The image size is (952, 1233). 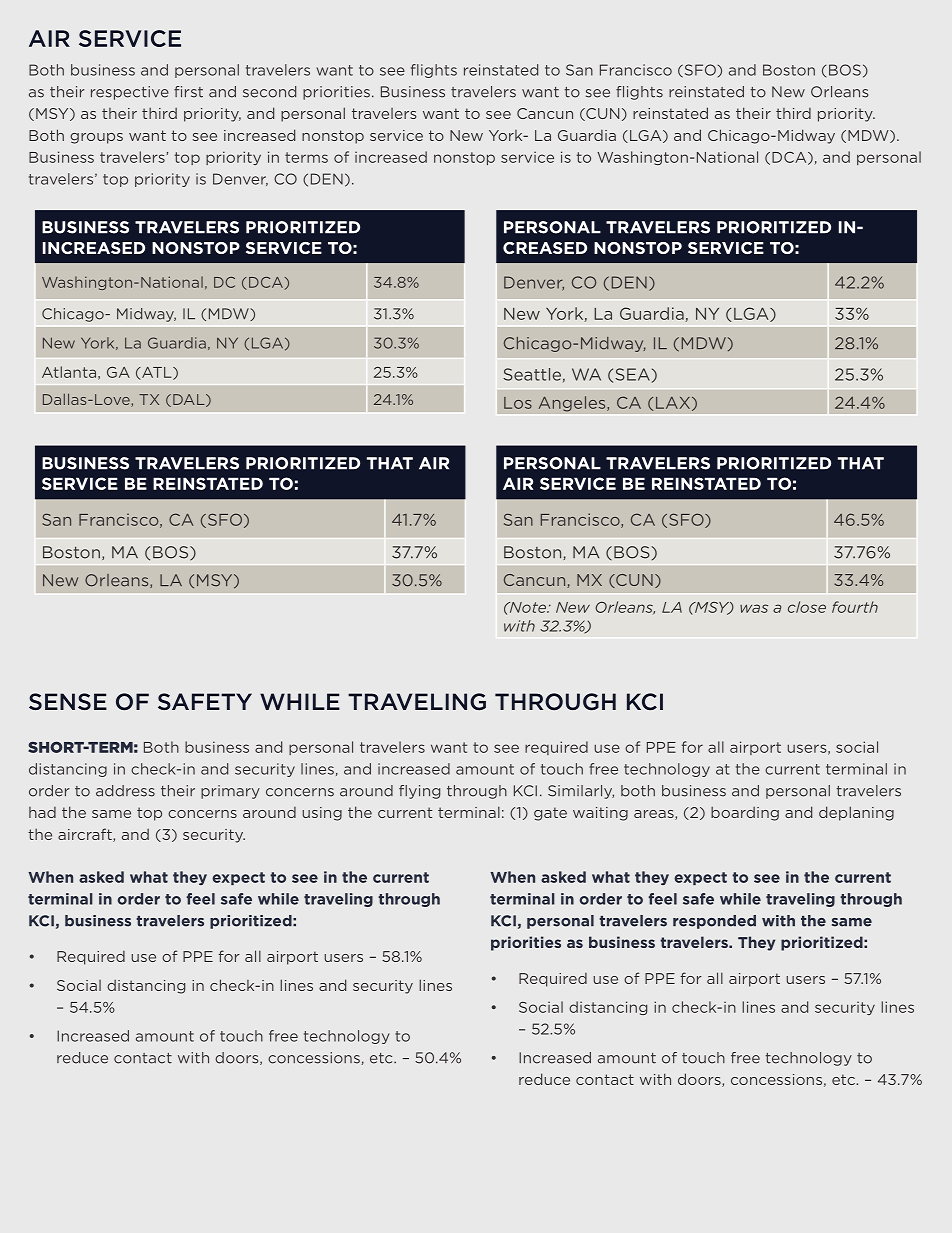 What do you see at coordinates (807, 607) in the screenshot?
I see `close` at bounding box center [807, 607].
